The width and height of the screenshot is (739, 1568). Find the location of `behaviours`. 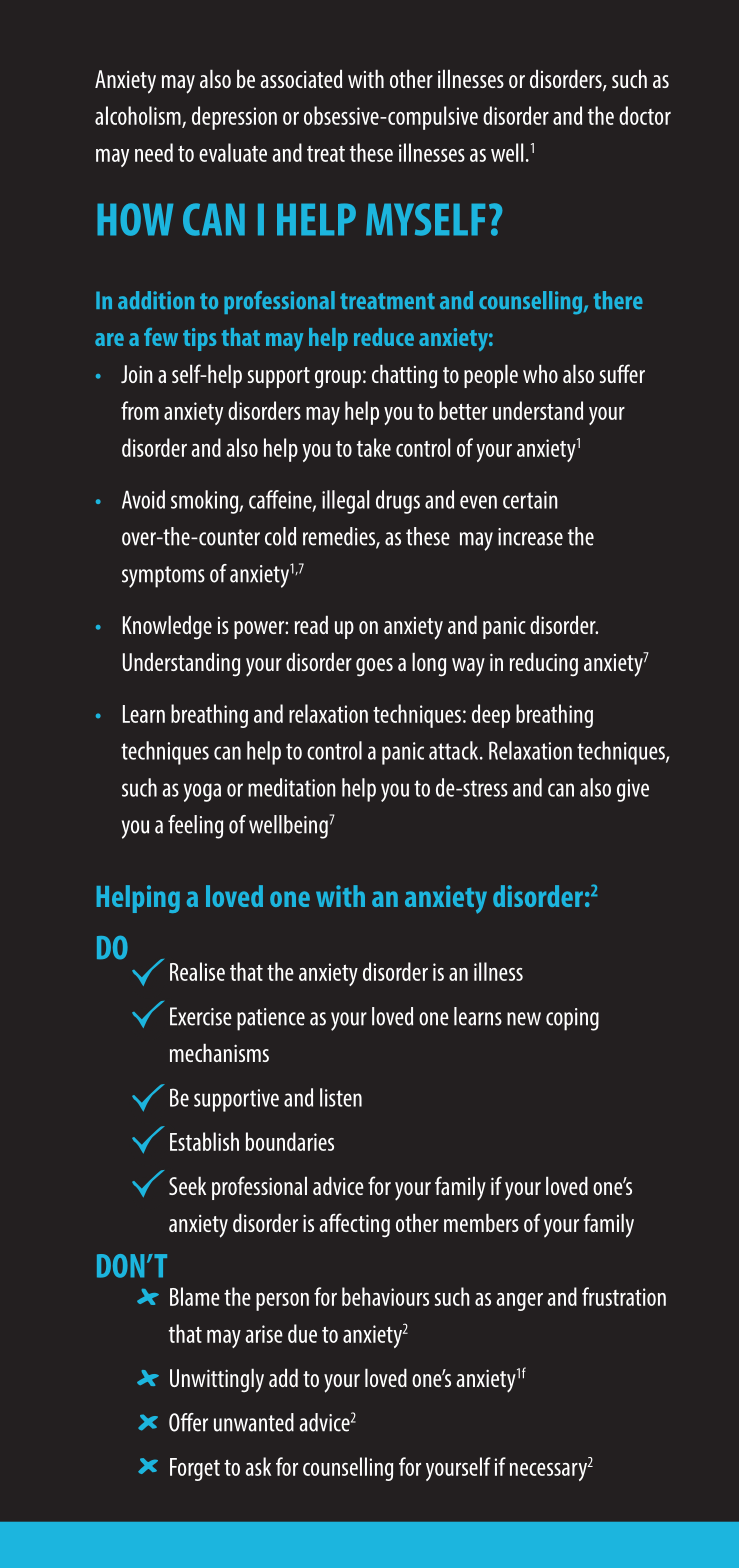

behaviours is located at coordinates (385, 1296).
